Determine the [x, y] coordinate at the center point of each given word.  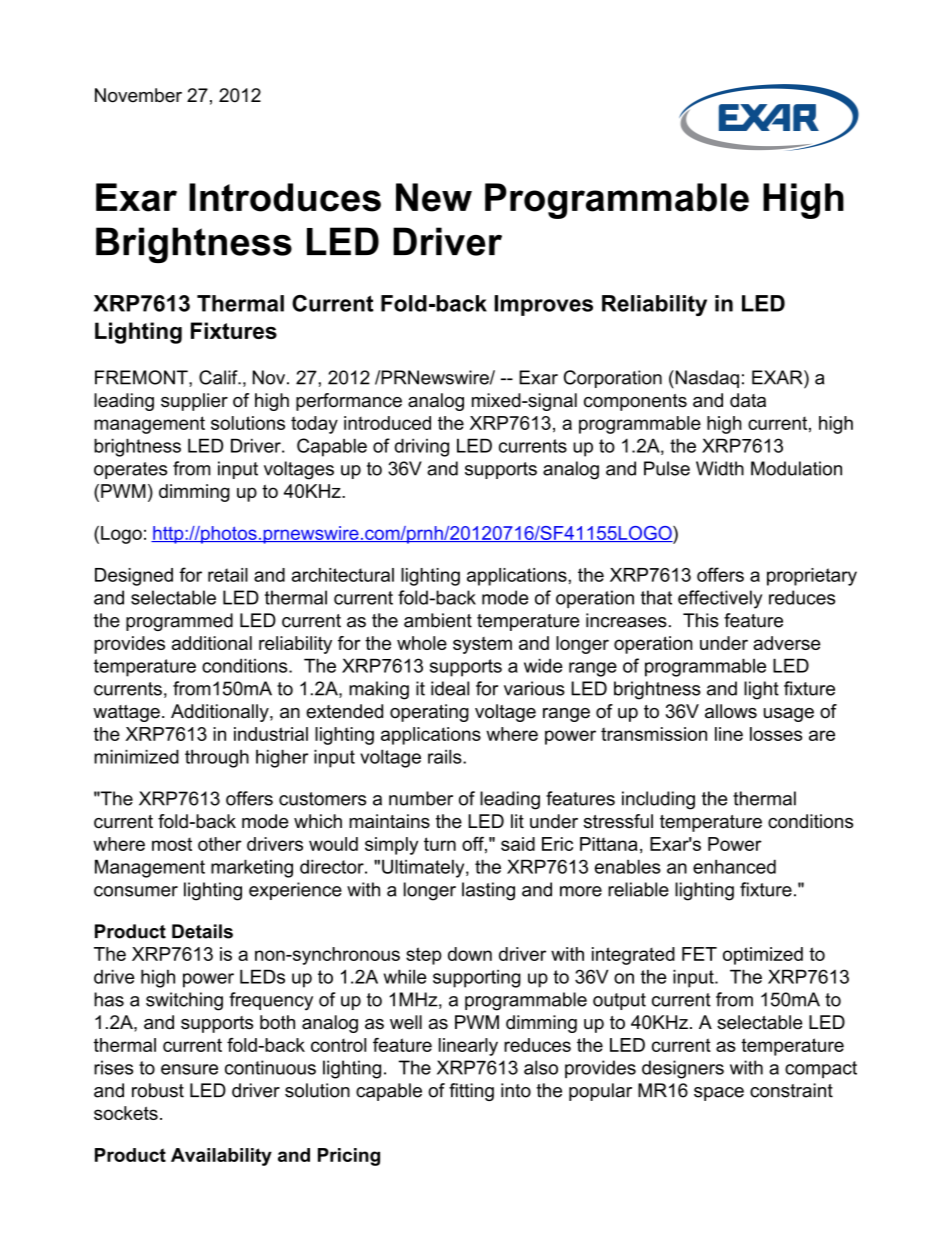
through [217, 758]
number [421, 798]
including [658, 800]
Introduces [285, 197]
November [138, 95]
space [719, 1094]
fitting [471, 1092]
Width [720, 468]
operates [130, 470]
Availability [221, 1157]
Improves [543, 305]
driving [421, 447]
